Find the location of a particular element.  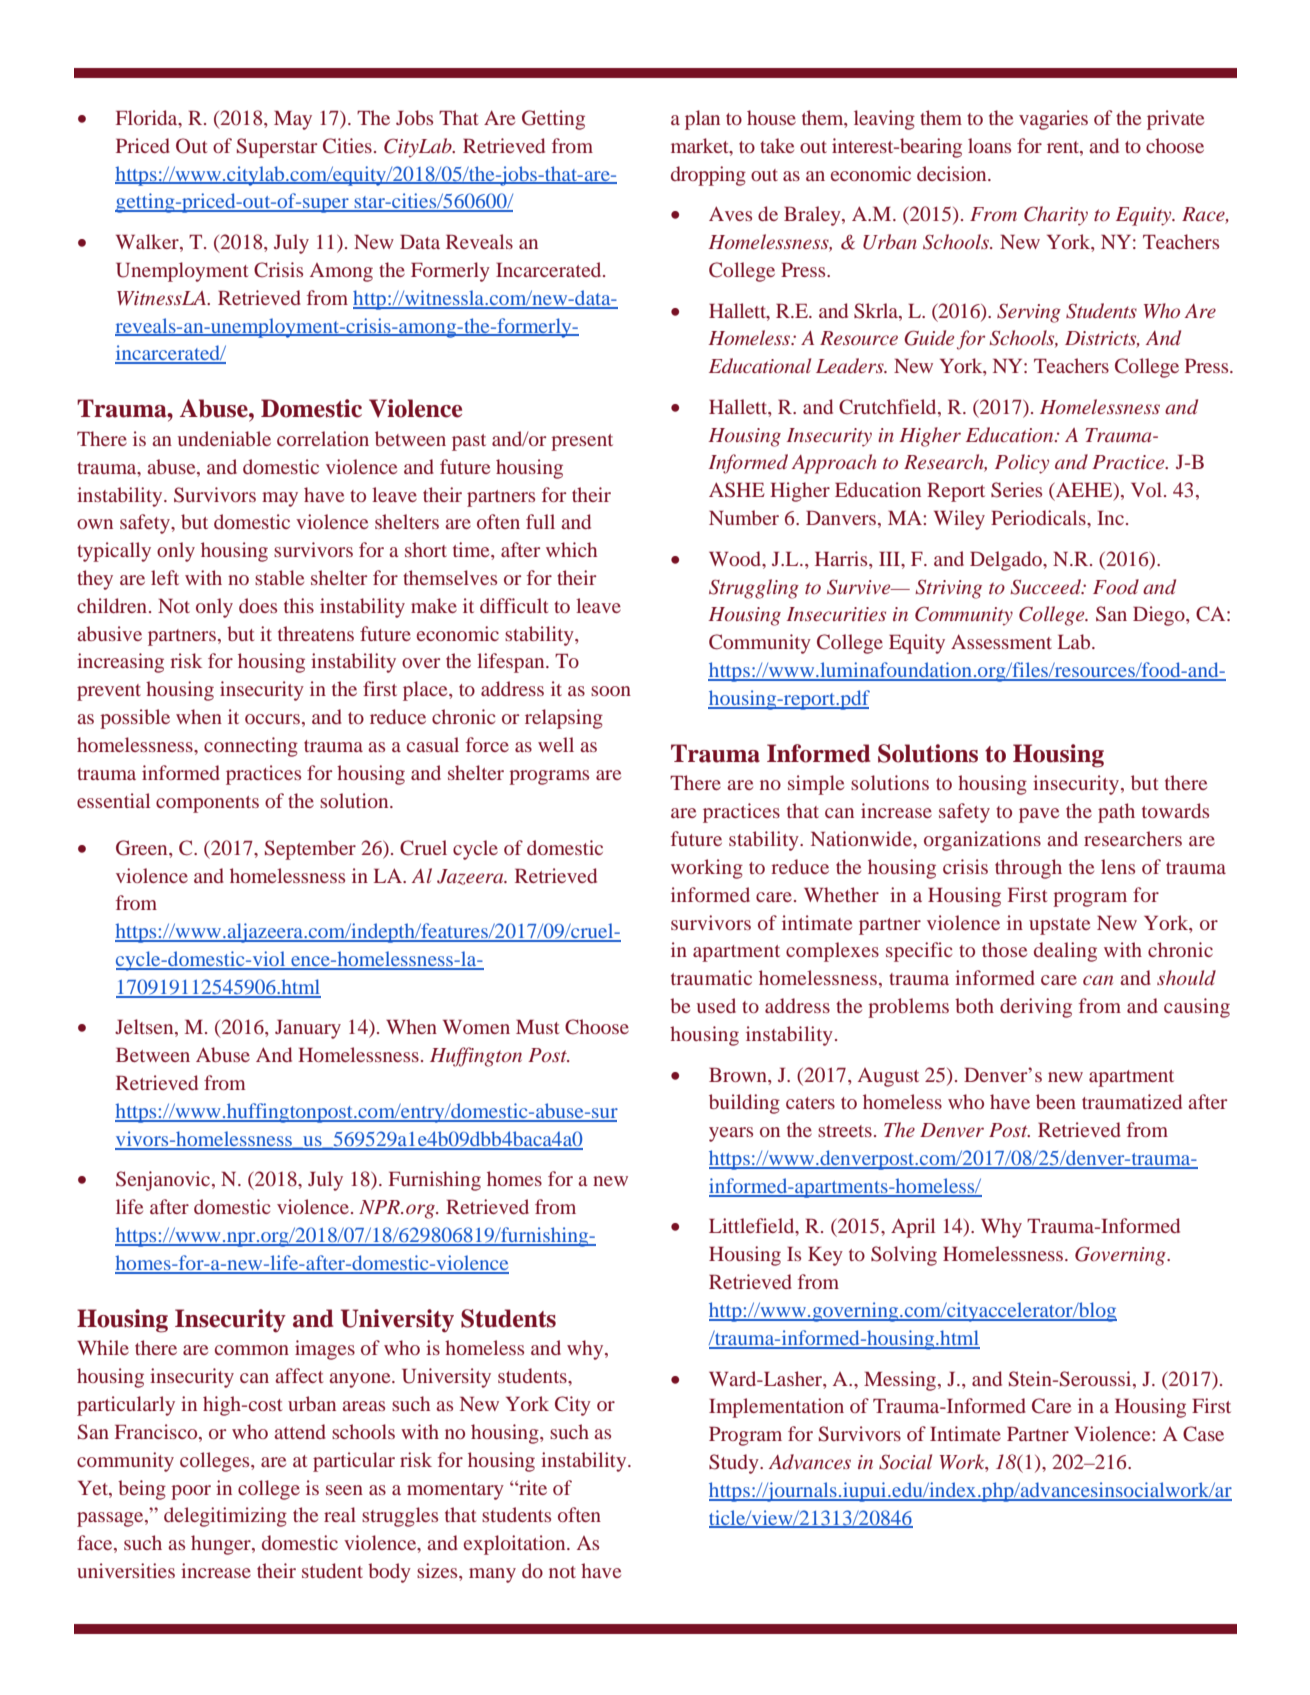

hunger is located at coordinates (222, 1545).
